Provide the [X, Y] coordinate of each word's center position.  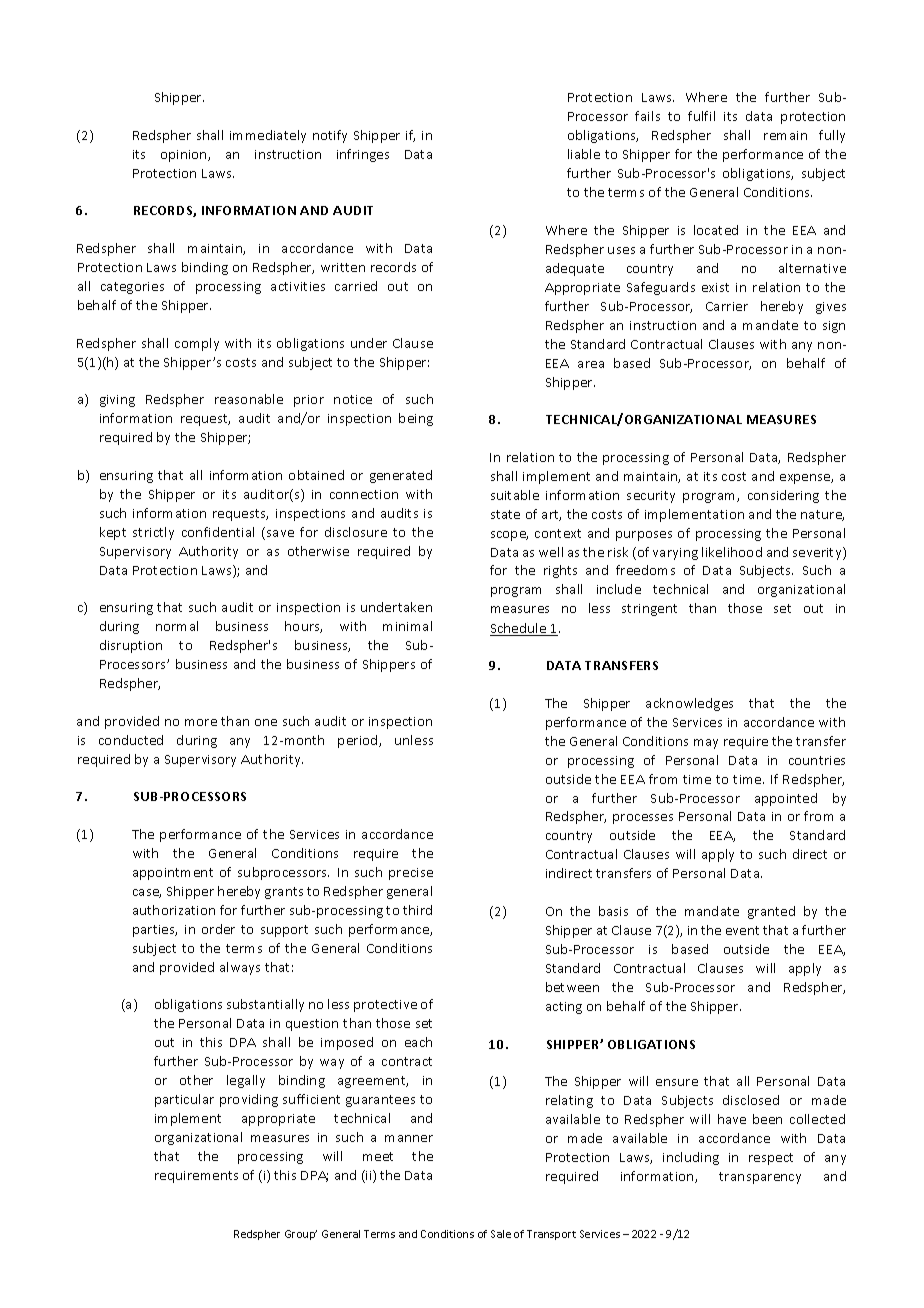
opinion [185, 156]
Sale [501, 1234]
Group [301, 1235]
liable [584, 154]
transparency [760, 1178]
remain [785, 135]
